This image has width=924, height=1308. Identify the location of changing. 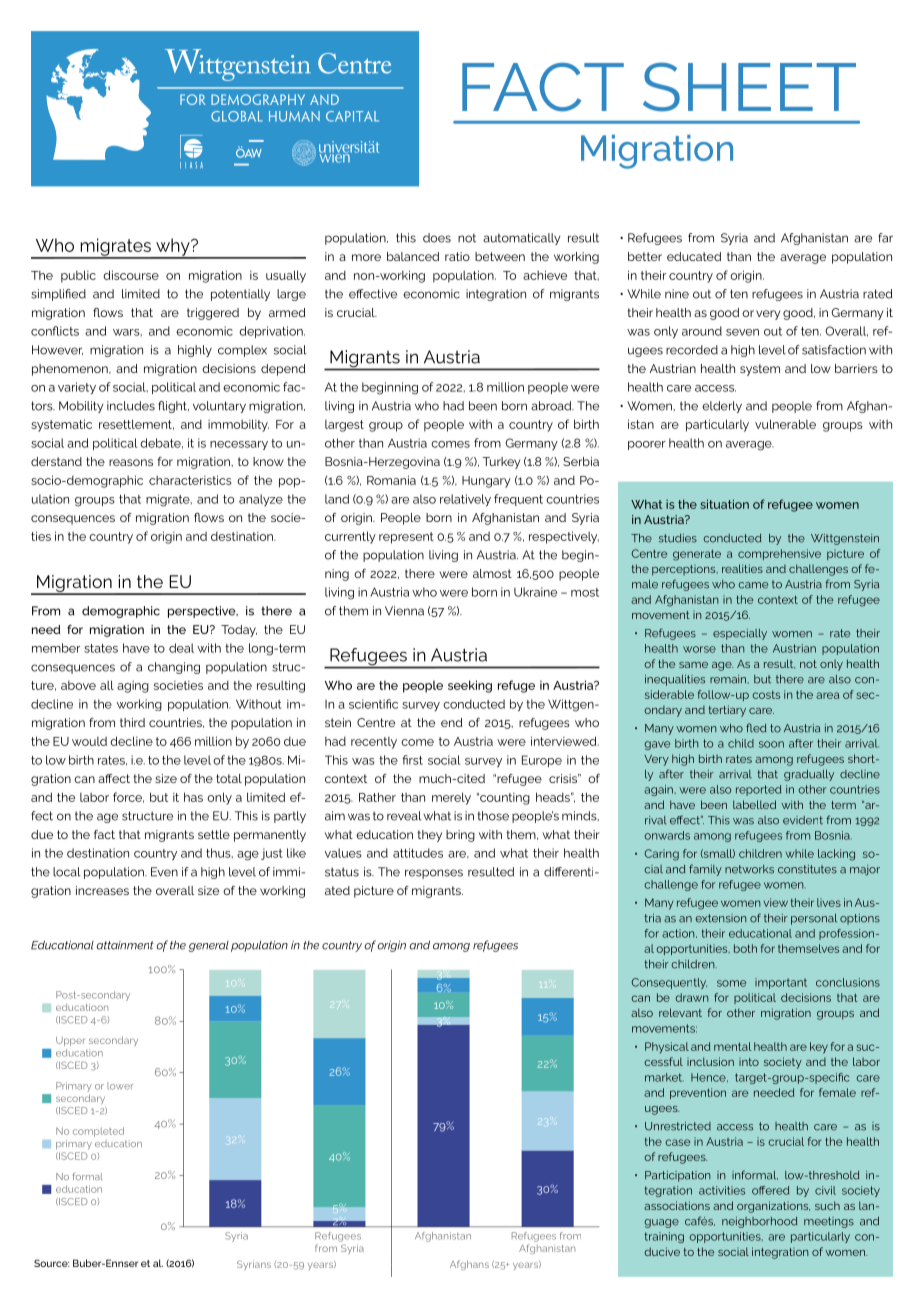
(174, 668).
